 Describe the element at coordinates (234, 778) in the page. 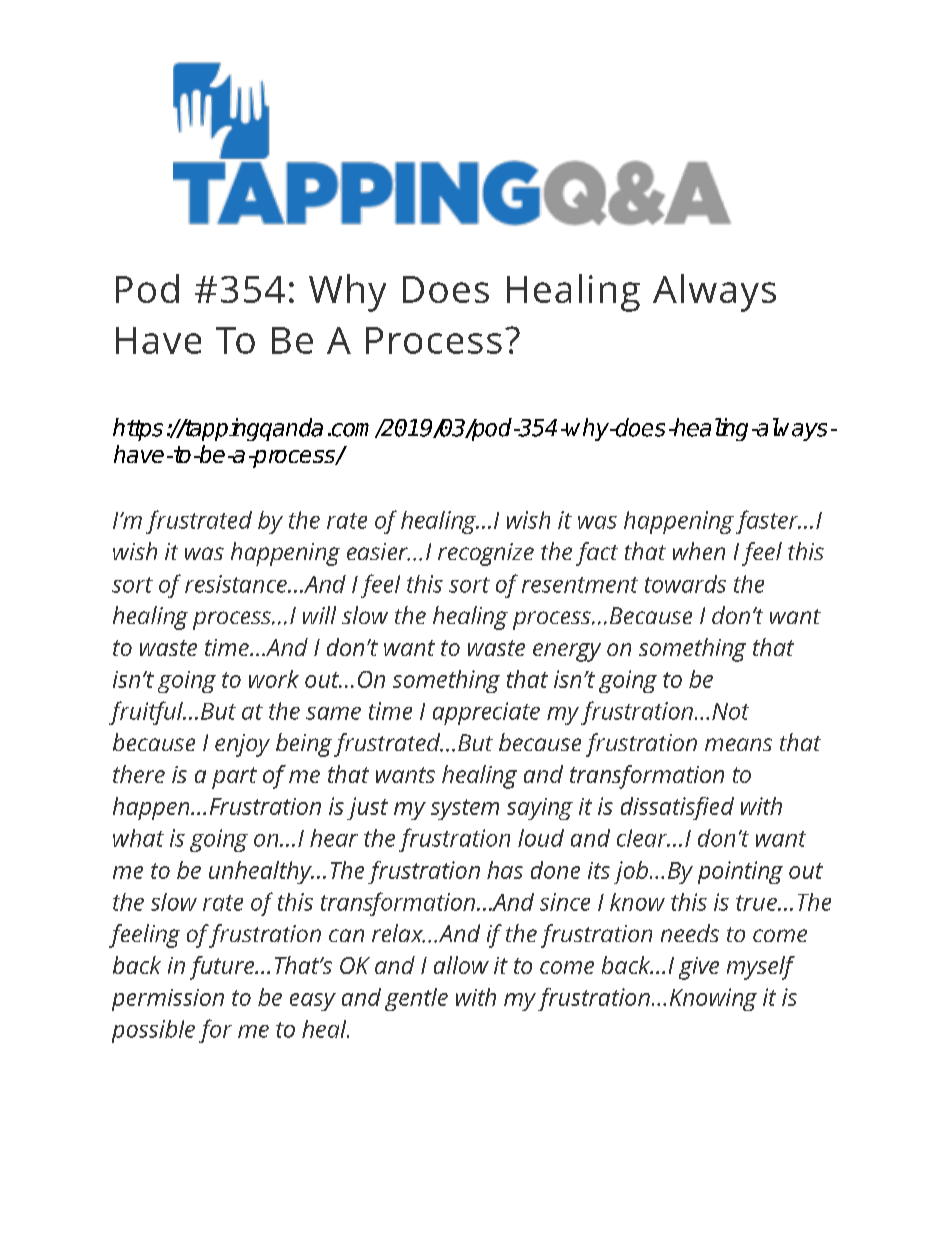

I see `part` at that location.
